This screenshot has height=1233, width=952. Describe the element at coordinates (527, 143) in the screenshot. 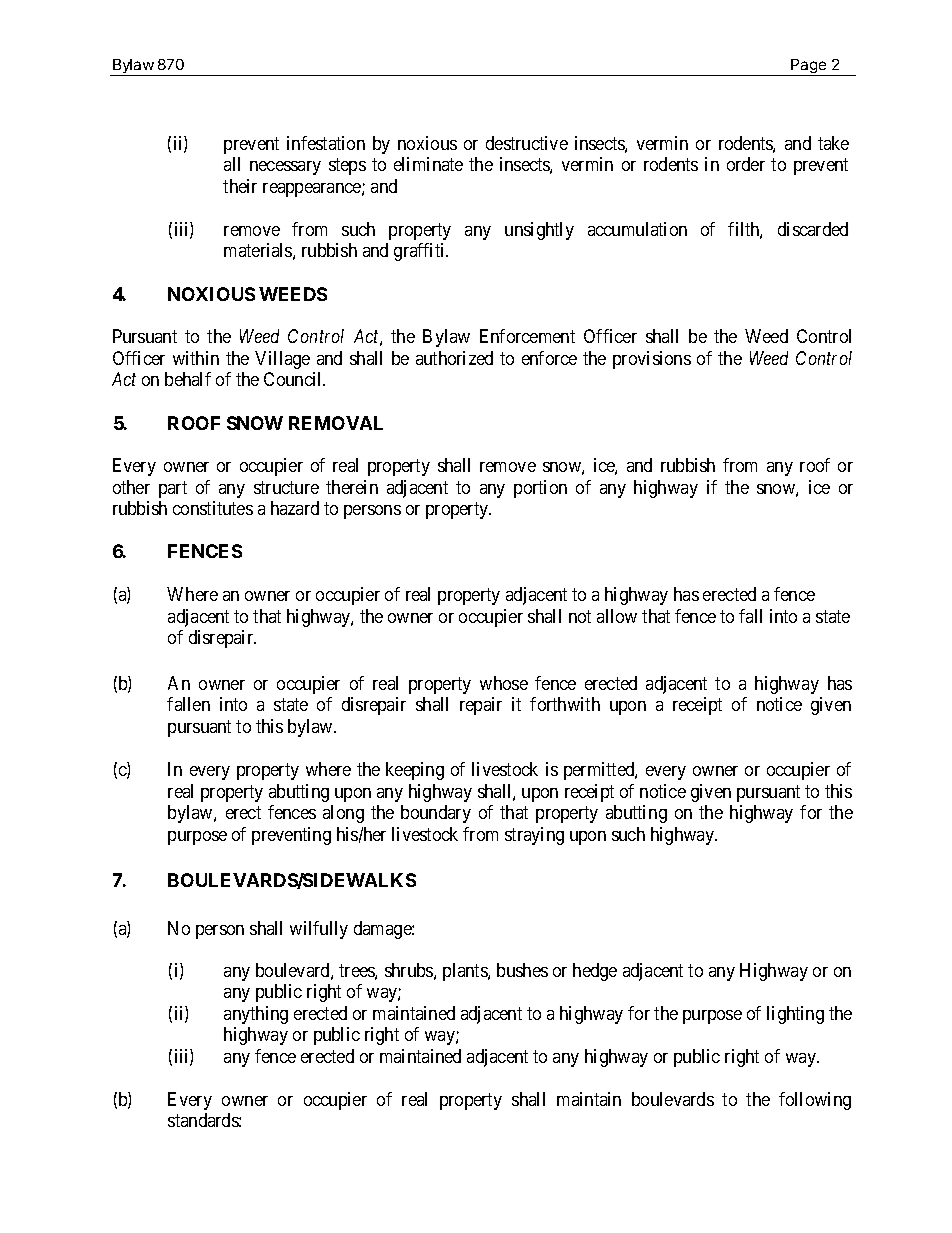

I see `destructive` at that location.
